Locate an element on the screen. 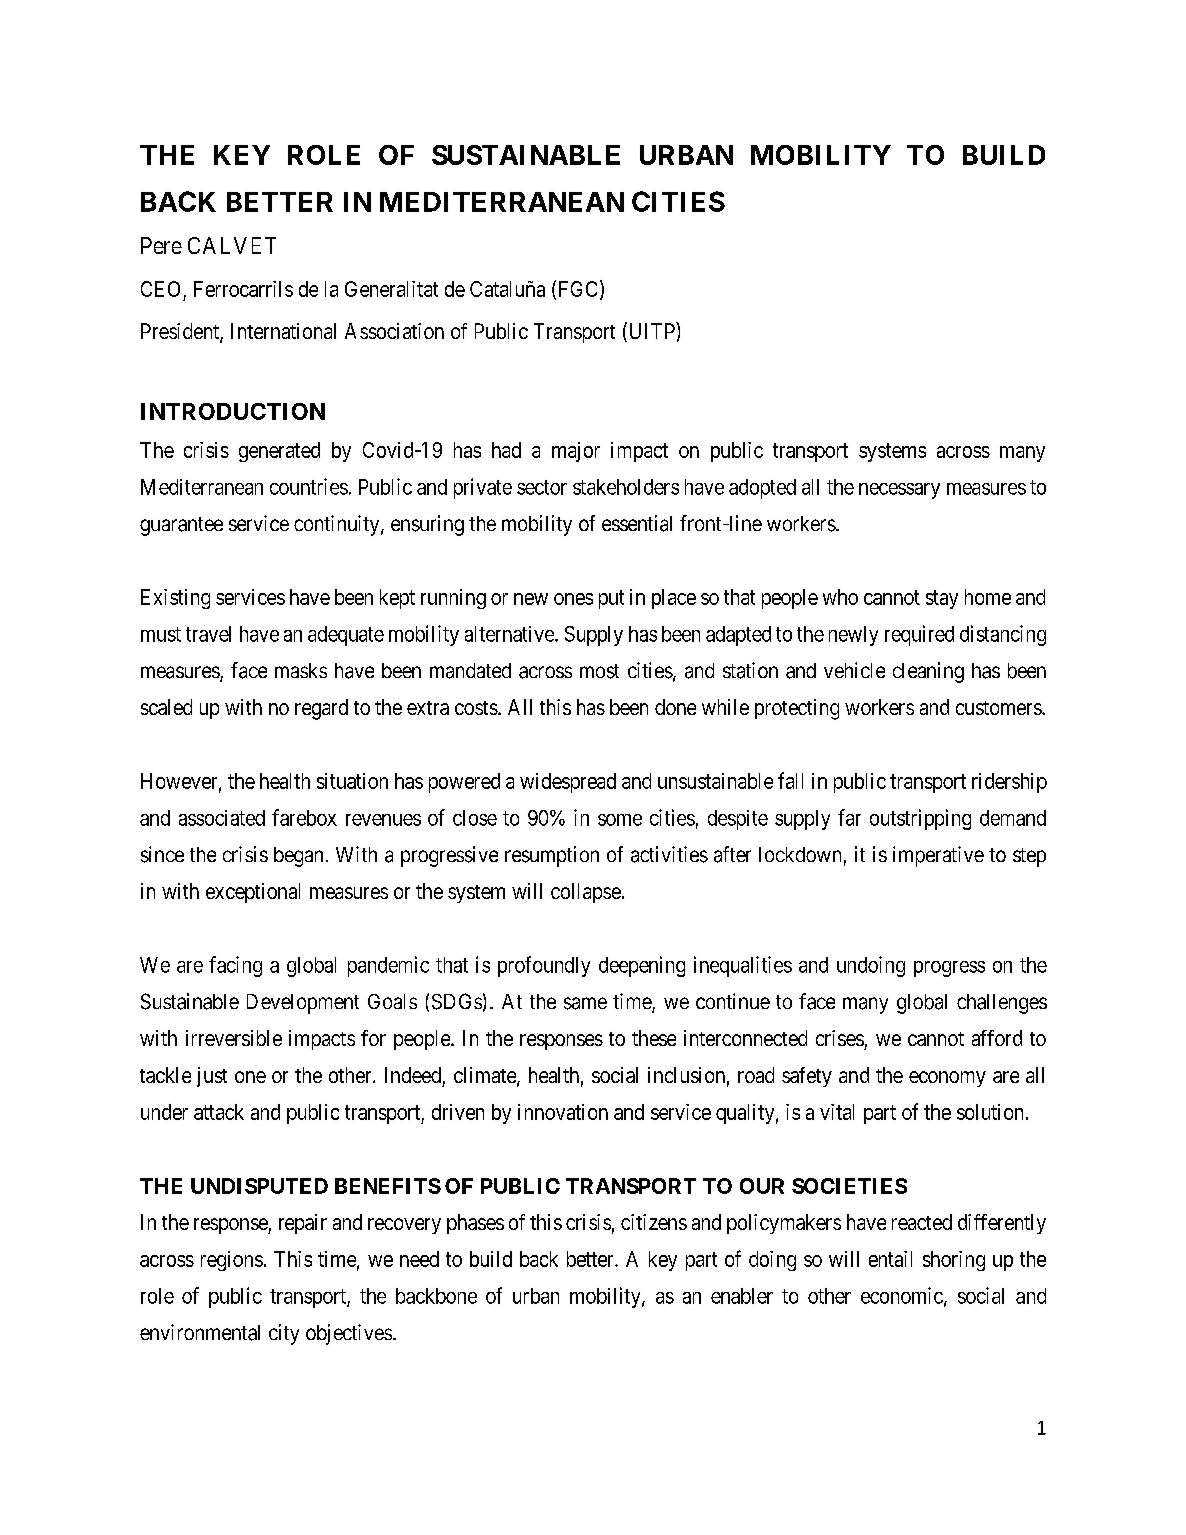  widespread is located at coordinates (568, 783).
